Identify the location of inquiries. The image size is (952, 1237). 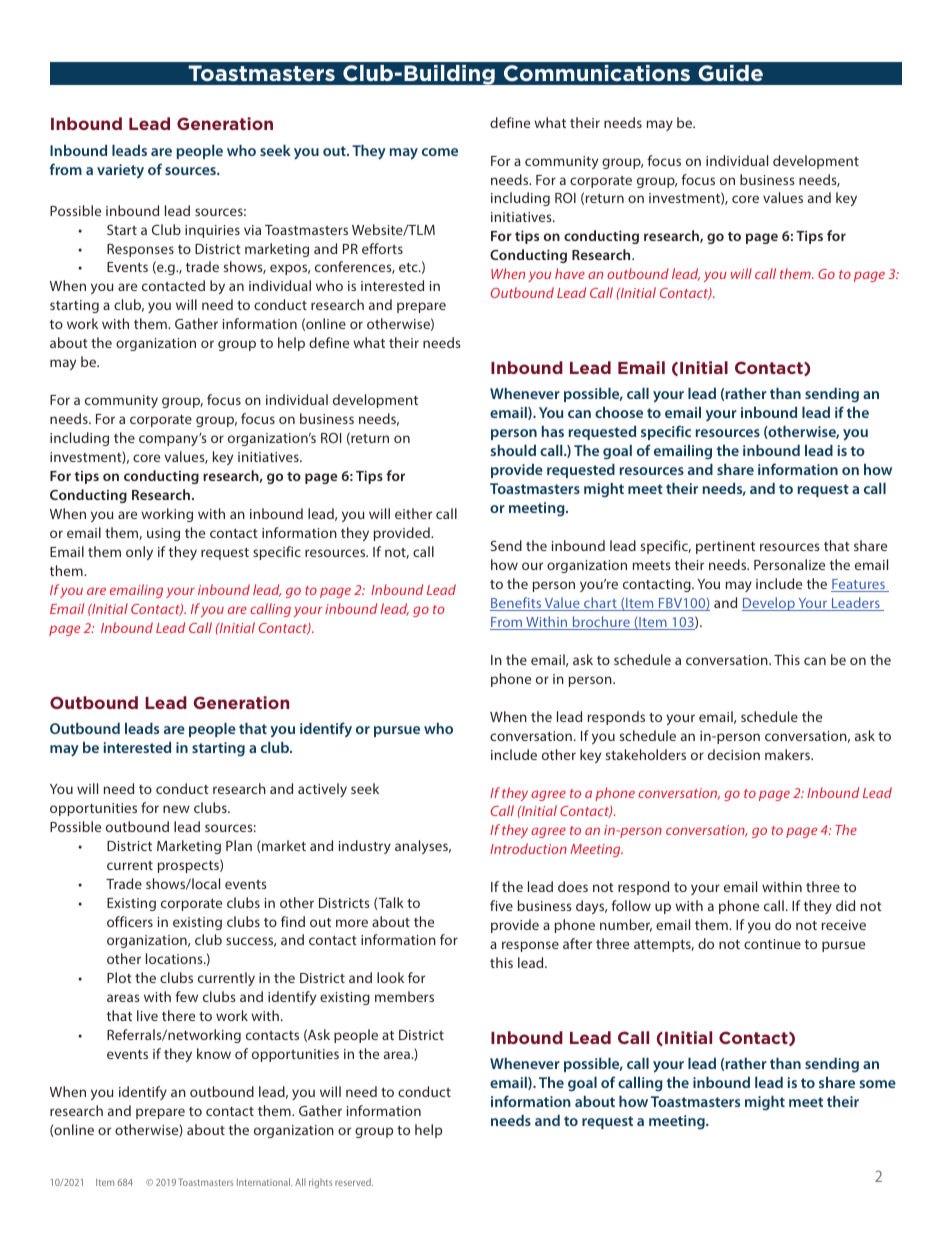
(212, 231).
